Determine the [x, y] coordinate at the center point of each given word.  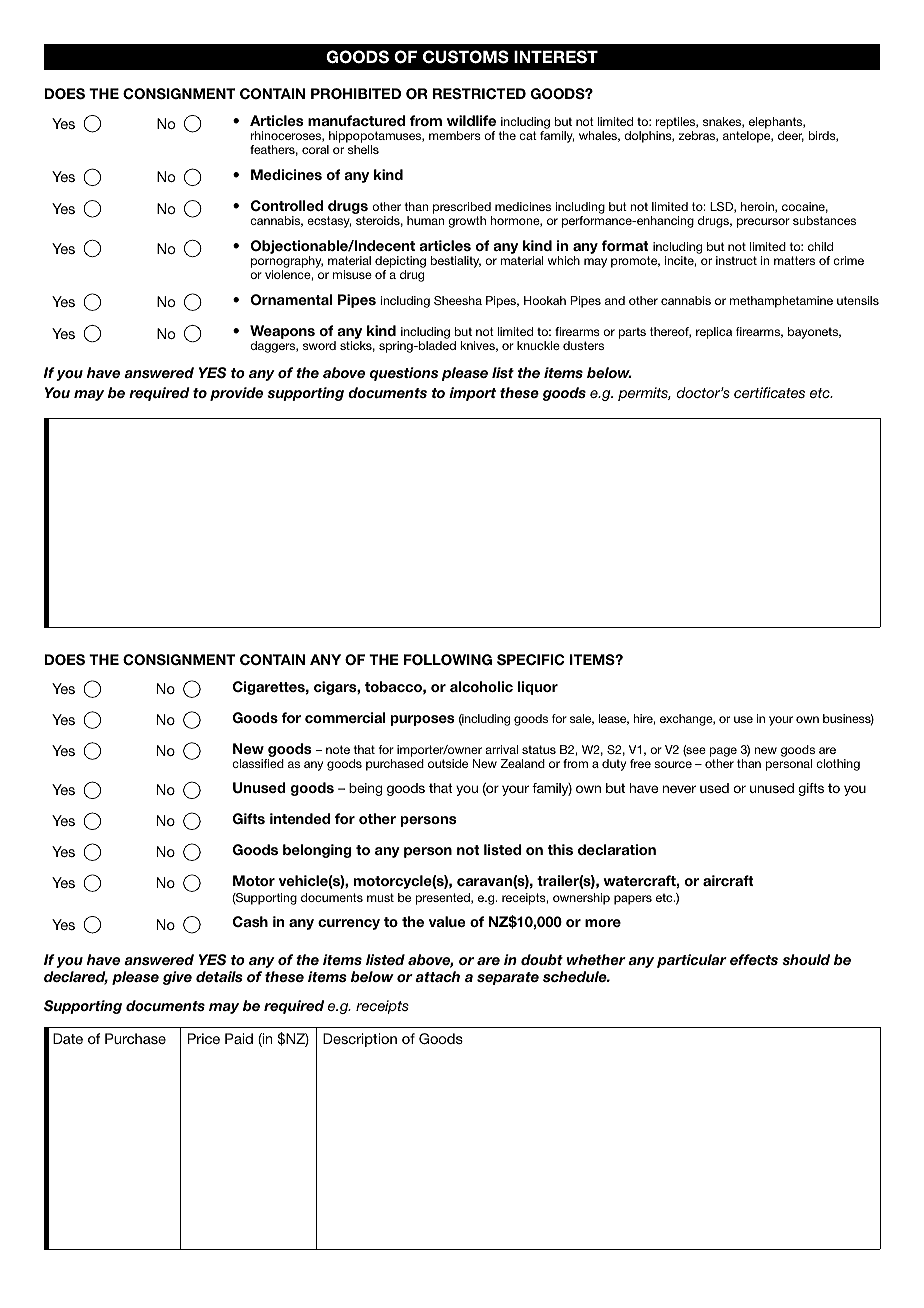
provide [236, 394]
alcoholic [481, 686]
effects [754, 959]
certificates [769, 392]
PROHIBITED [356, 94]
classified [258, 763]
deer [791, 136]
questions [404, 374]
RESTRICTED [479, 94]
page [723, 752]
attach [437, 976]
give [177, 978]
